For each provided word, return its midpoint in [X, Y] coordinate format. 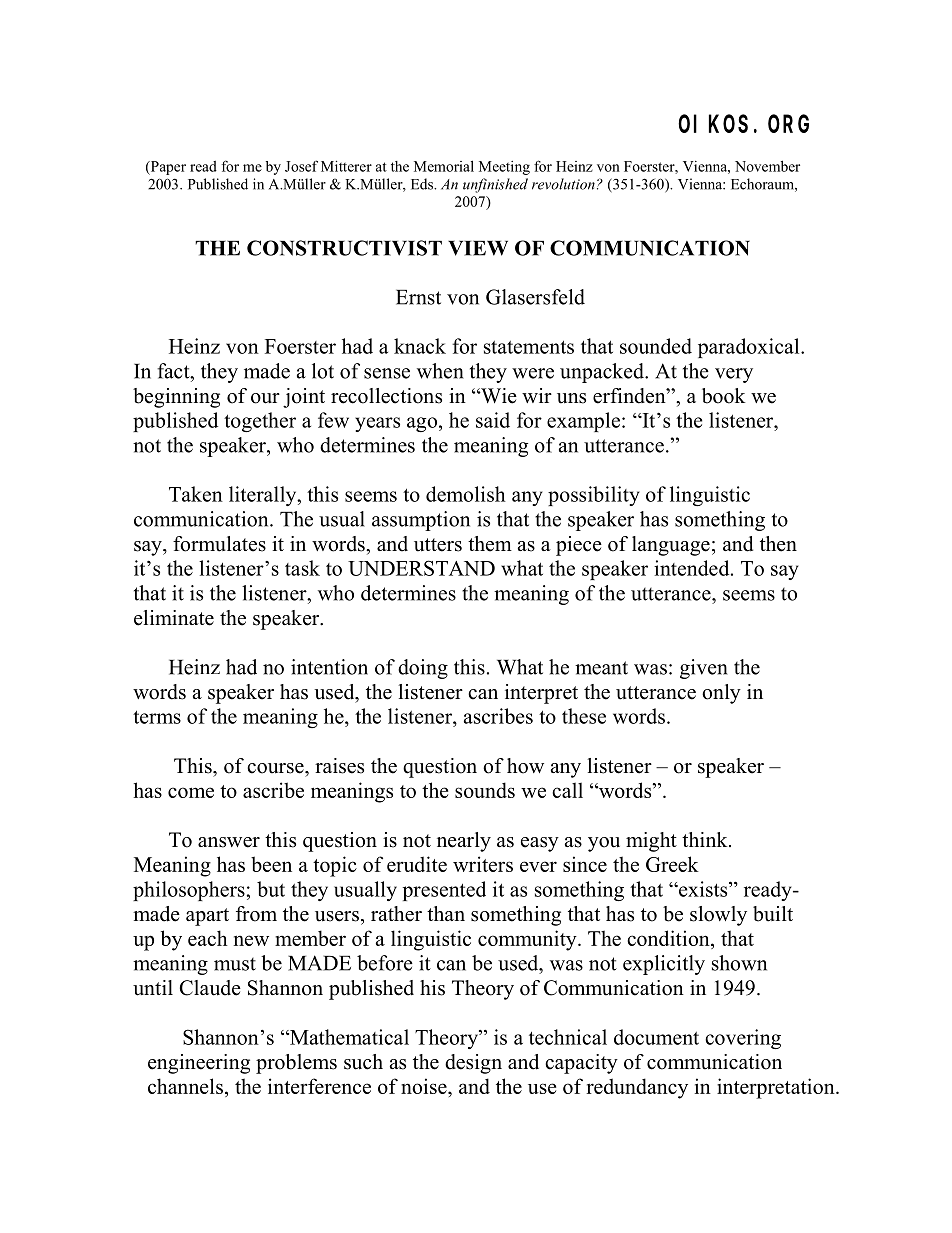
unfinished [495, 185]
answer [229, 842]
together [260, 422]
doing [423, 669]
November [767, 166]
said [493, 420]
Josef [301, 166]
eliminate [174, 618]
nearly [464, 842]
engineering [199, 1064]
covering [743, 1039]
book [724, 396]
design [473, 1064]
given [704, 669]
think [706, 839]
